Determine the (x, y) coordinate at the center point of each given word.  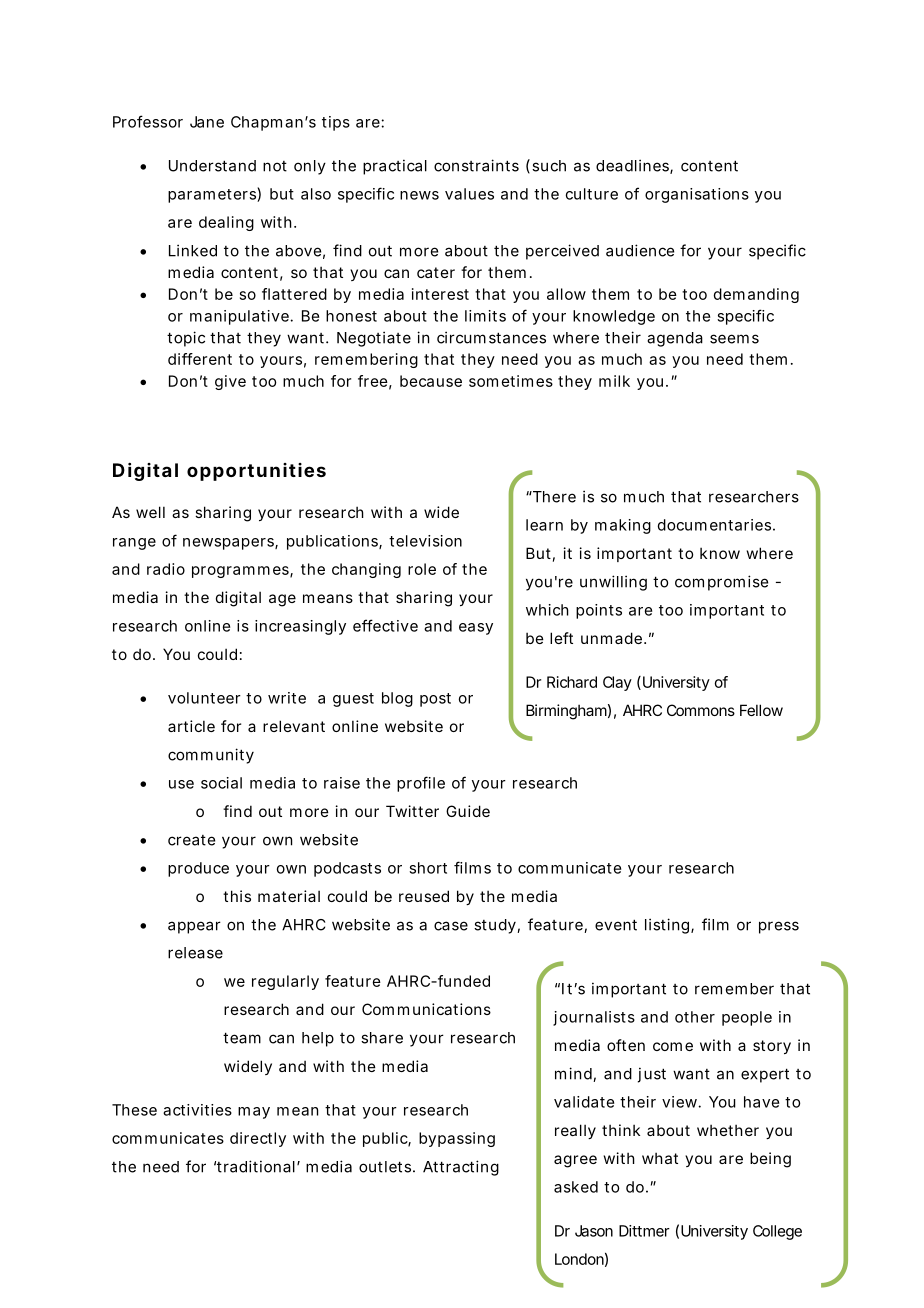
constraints (476, 165)
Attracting (461, 1168)
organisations (697, 195)
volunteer (204, 698)
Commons (701, 710)
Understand (212, 166)
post (435, 700)
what (660, 1158)
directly (258, 1139)
